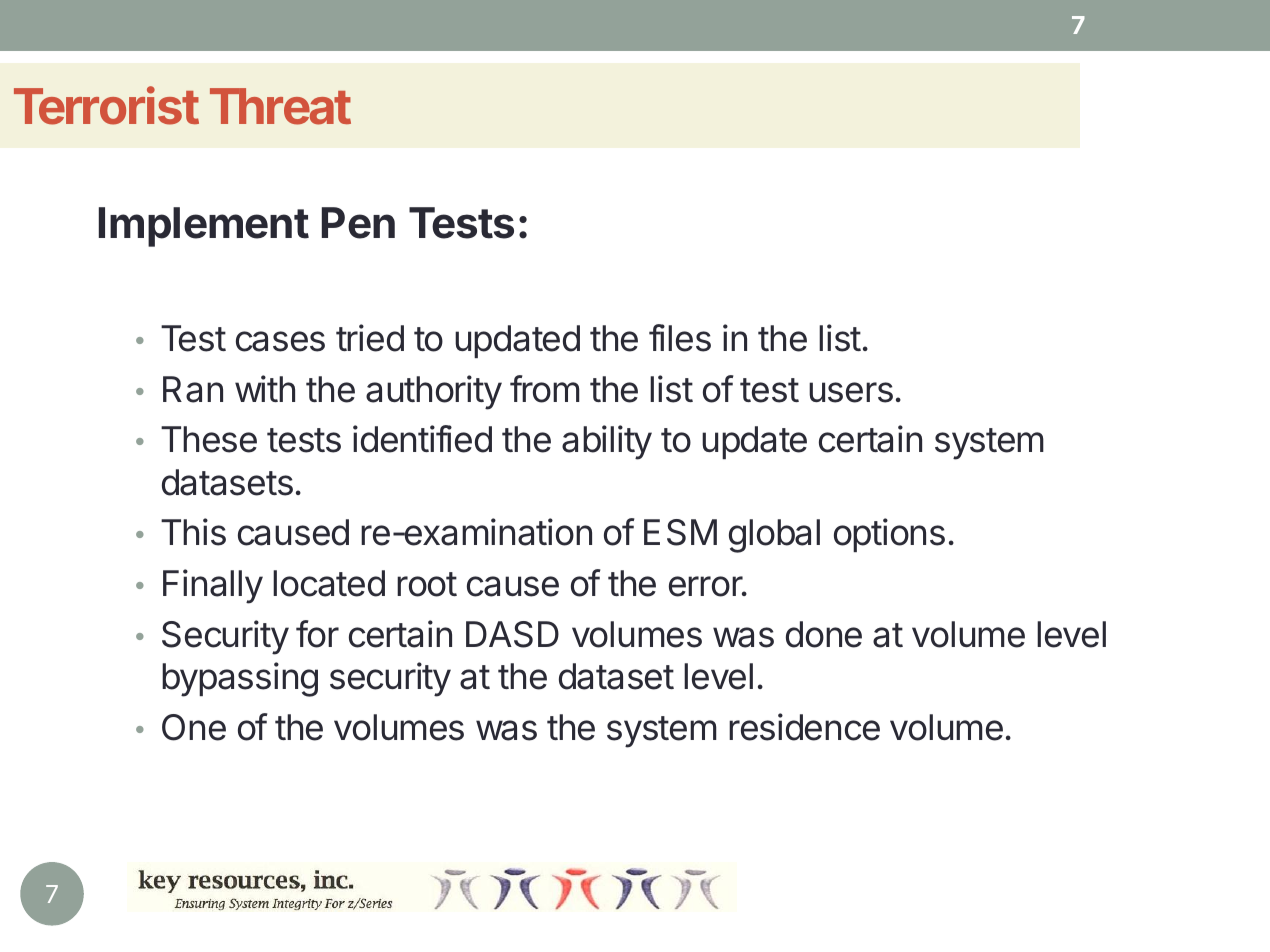 The width and height of the screenshot is (1270, 952). Describe the element at coordinates (240, 679) in the screenshot. I see `bypassing` at that location.
